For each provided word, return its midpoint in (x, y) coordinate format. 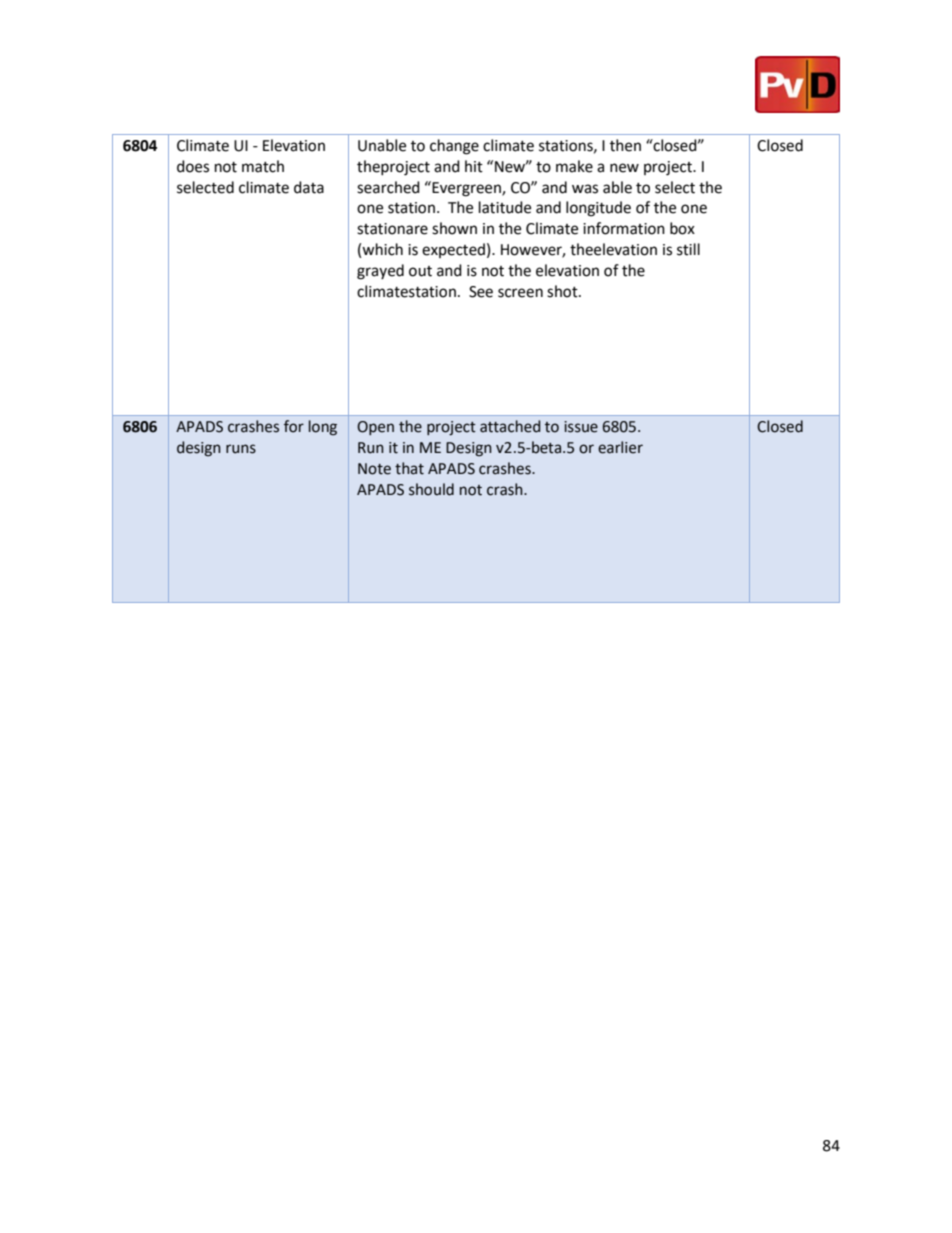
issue (581, 427)
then (625, 145)
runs (241, 449)
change (454, 147)
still (688, 249)
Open (375, 428)
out (420, 271)
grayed (380, 272)
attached (510, 426)
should (431, 489)
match (263, 166)
